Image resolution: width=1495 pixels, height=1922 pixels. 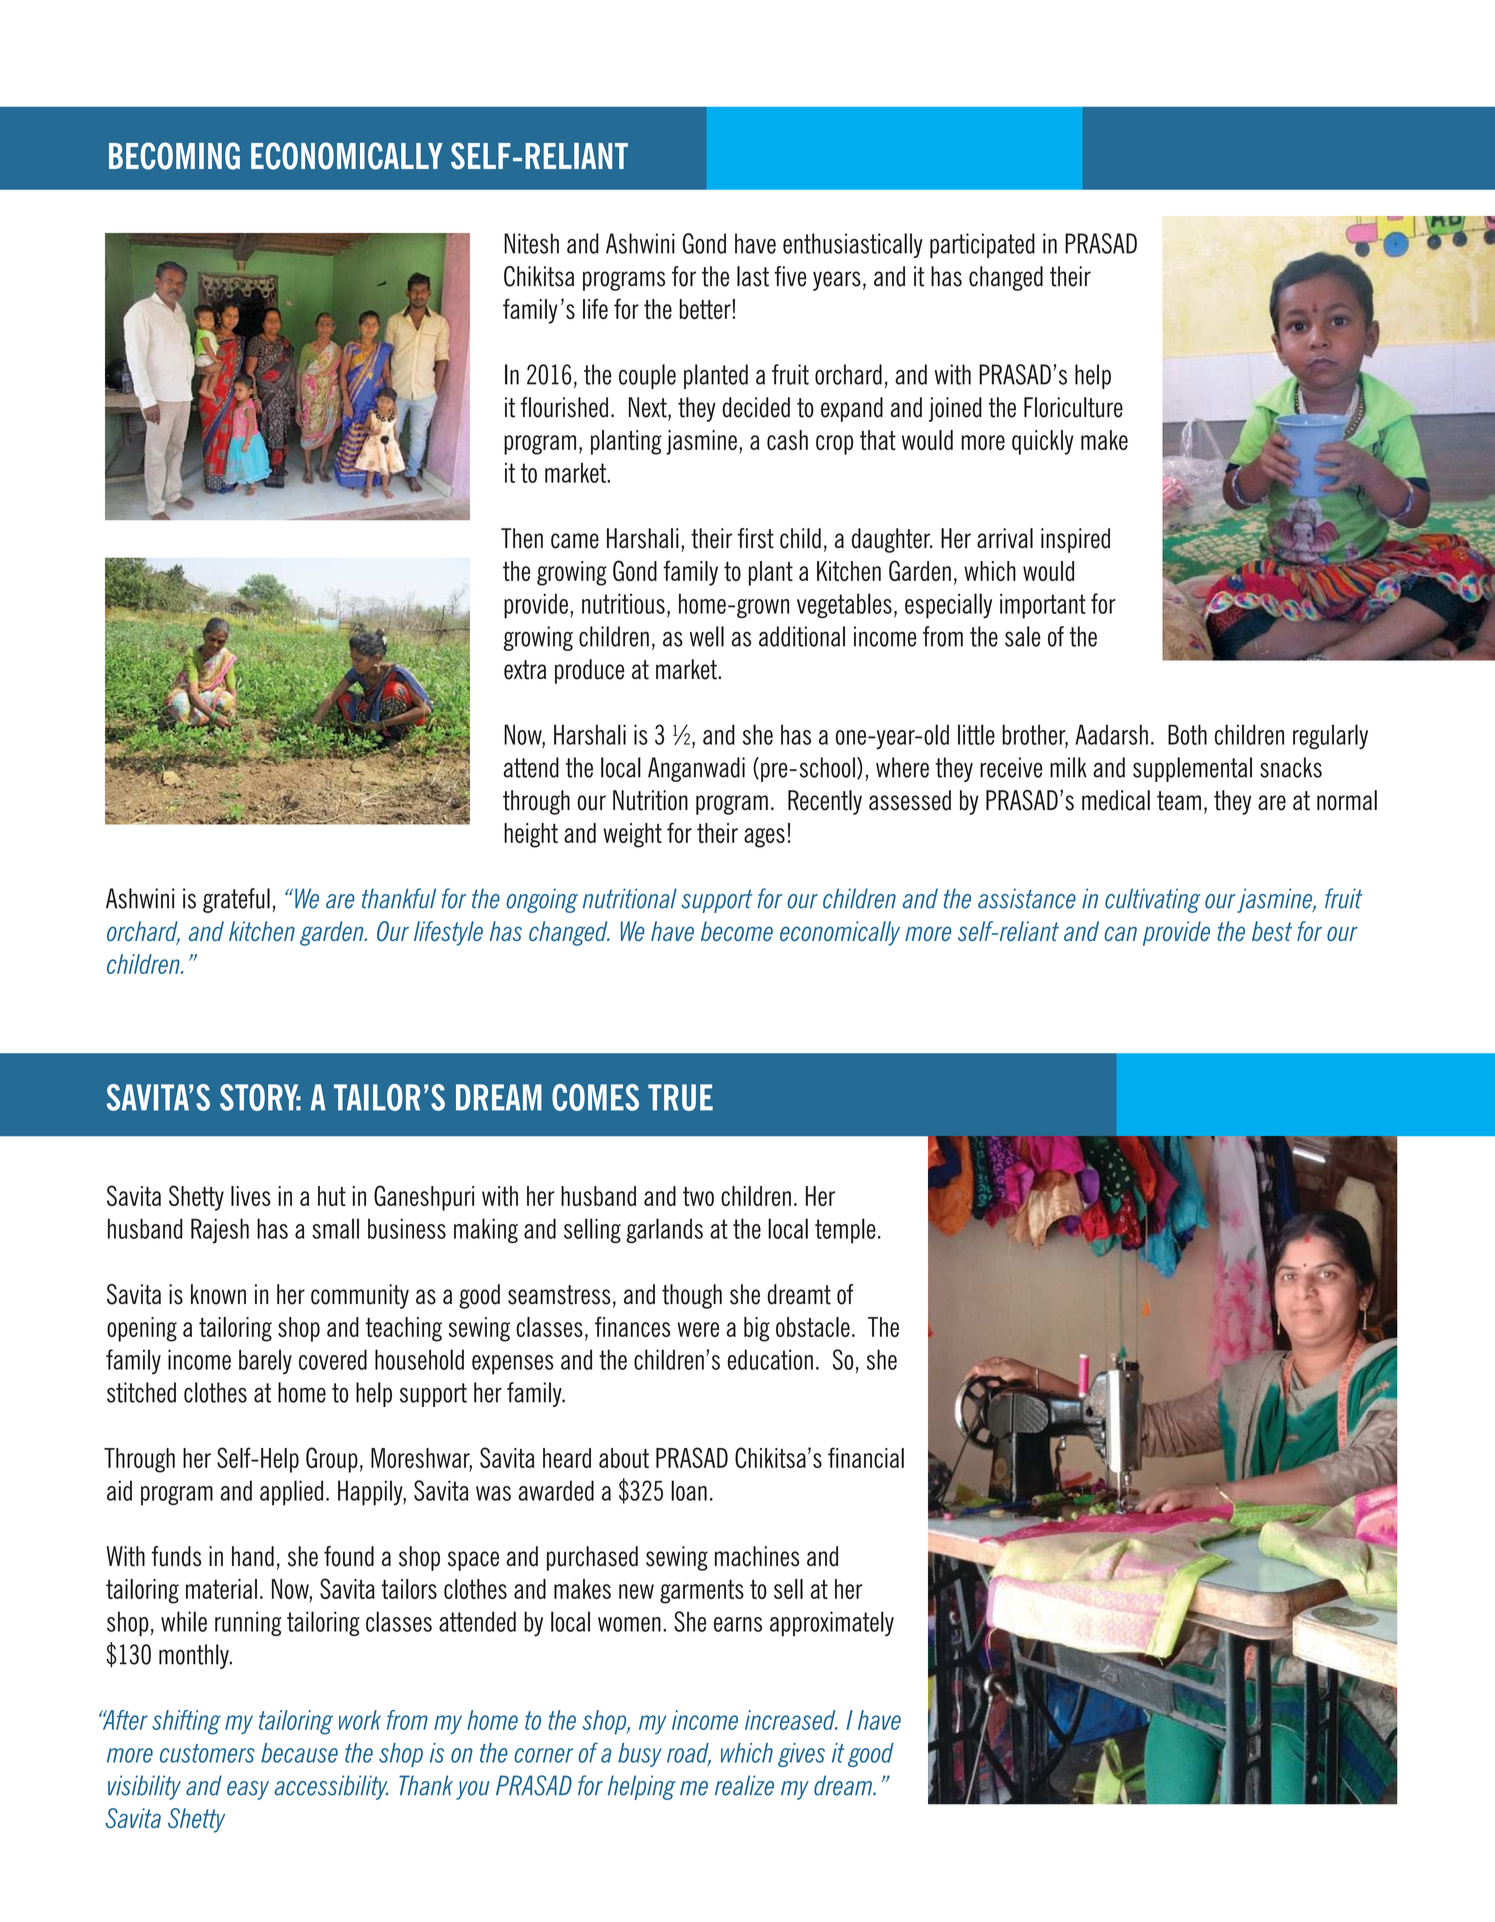 What do you see at coordinates (174, 156) in the screenshot?
I see `BECOMING` at bounding box center [174, 156].
